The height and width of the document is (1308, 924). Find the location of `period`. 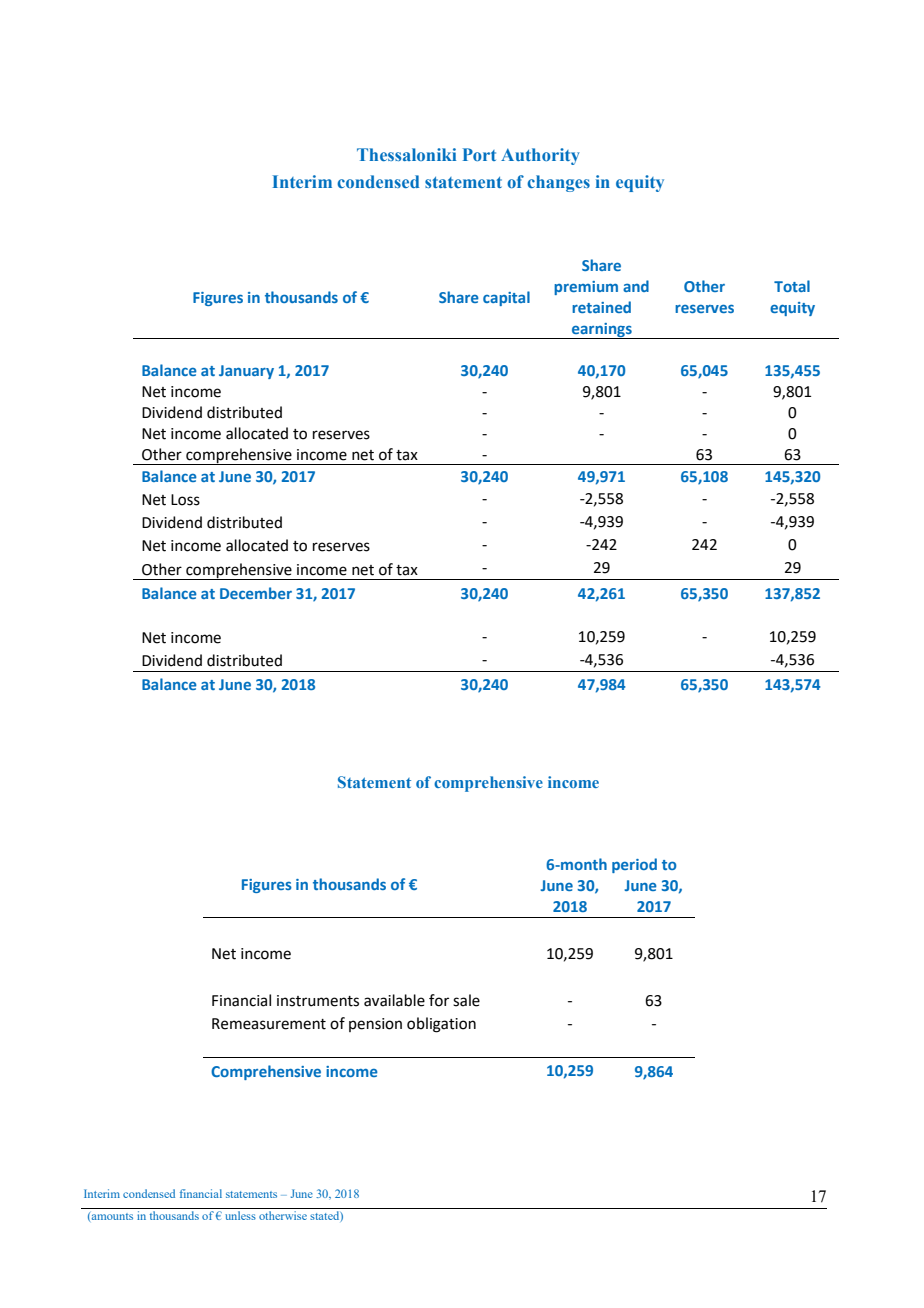

period is located at coordinates (634, 865).
